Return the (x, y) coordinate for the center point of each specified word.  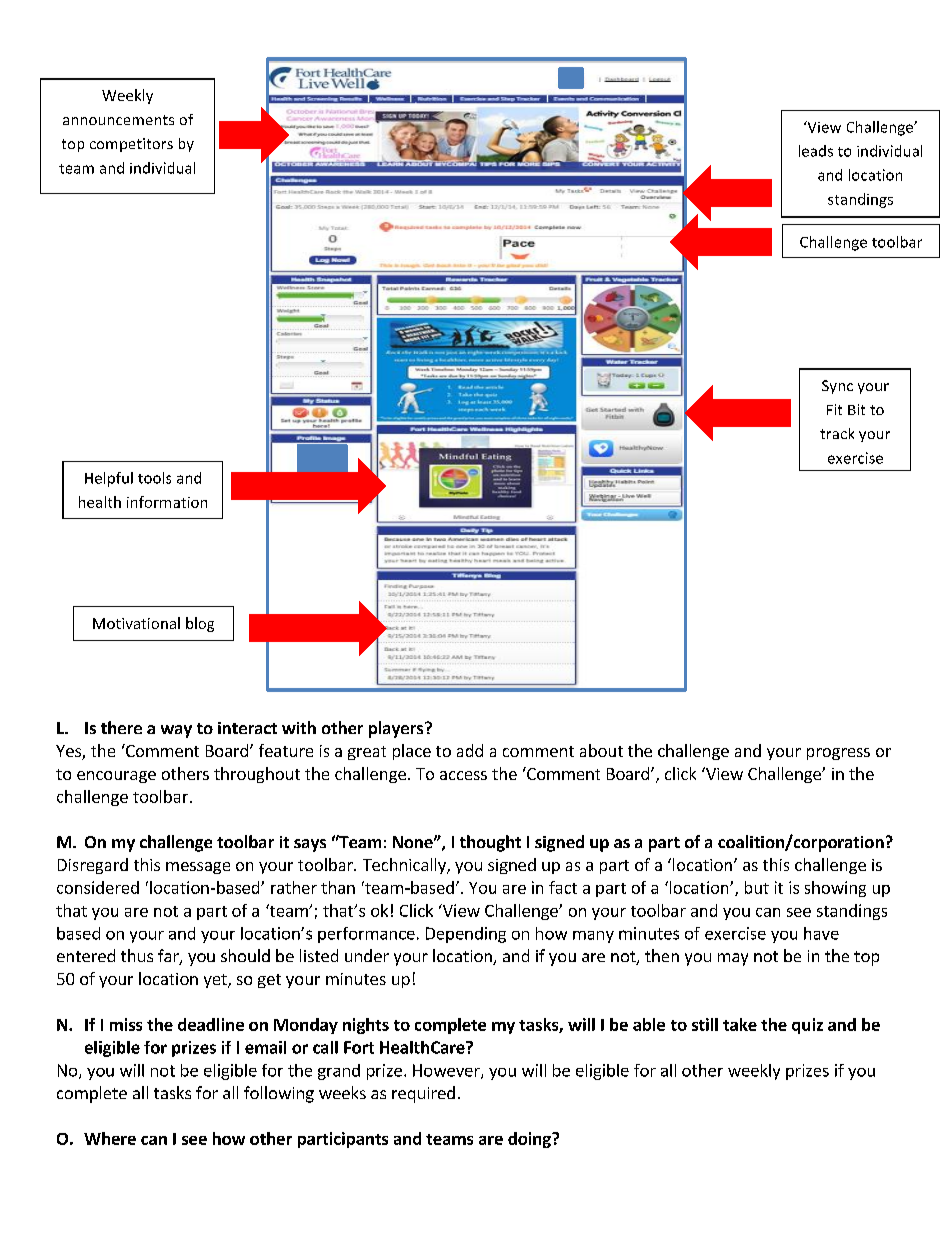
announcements (118, 120)
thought (490, 843)
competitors (131, 145)
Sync (837, 387)
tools (154, 478)
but (757, 887)
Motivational (136, 623)
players (397, 729)
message (198, 868)
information (167, 502)
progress (838, 754)
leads (816, 151)
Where (110, 1138)
